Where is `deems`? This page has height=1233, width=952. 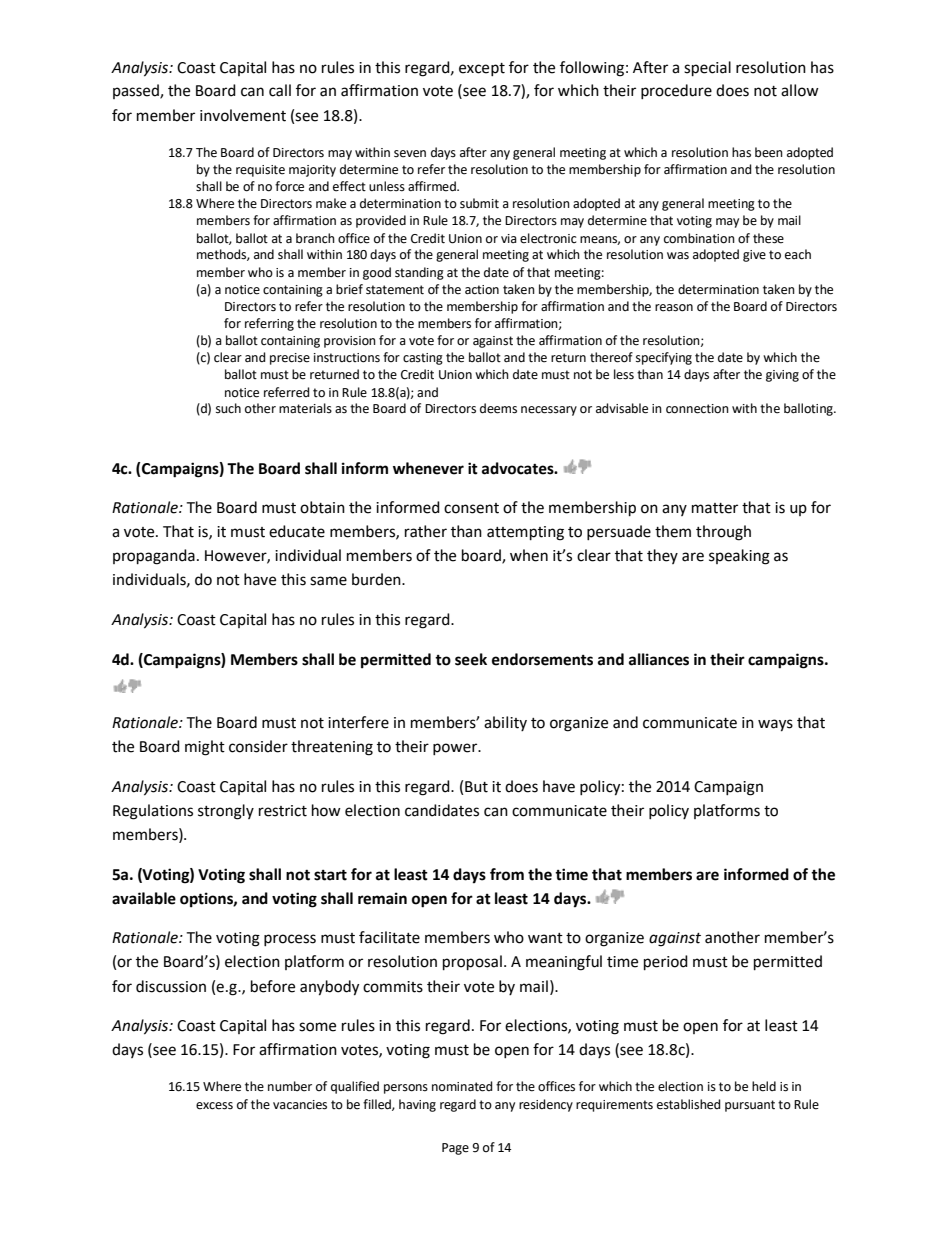 deems is located at coordinates (498, 408).
